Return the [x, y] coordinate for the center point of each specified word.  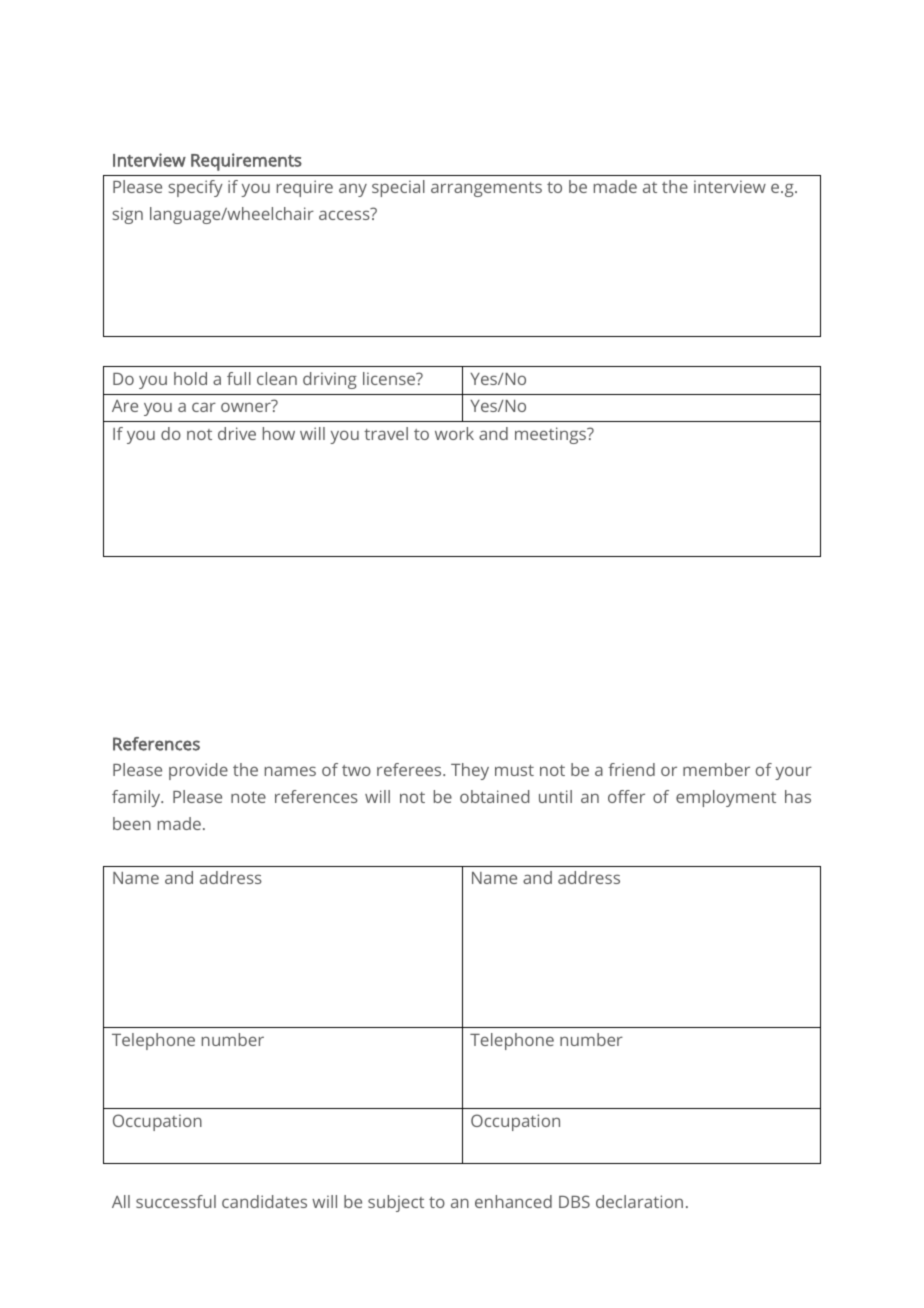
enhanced [513, 1201]
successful [176, 1201]
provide [198, 771]
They [470, 771]
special [398, 188]
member [716, 769]
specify [195, 188]
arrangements [486, 189]
